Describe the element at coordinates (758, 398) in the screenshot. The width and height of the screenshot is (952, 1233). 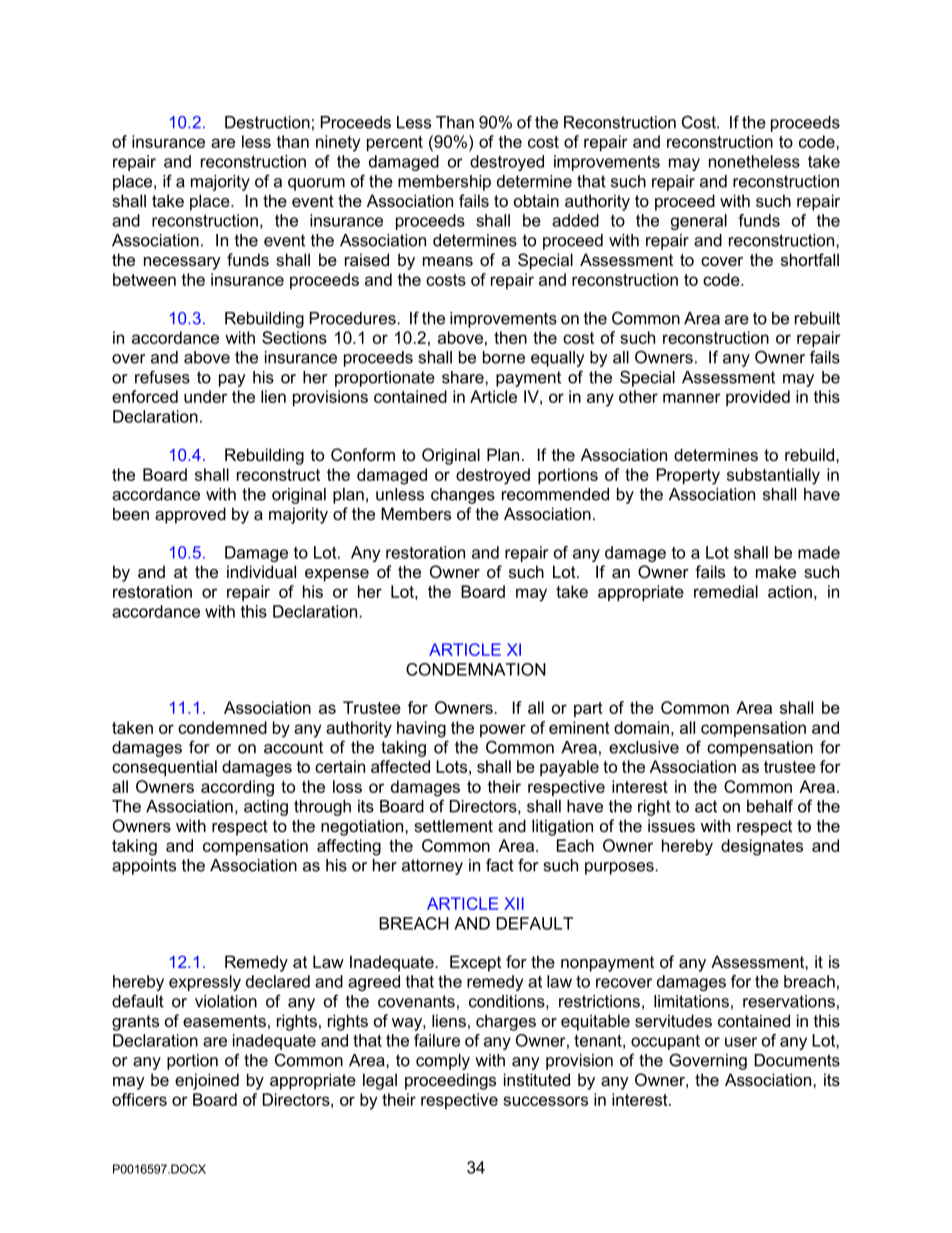
I see `provided` at that location.
